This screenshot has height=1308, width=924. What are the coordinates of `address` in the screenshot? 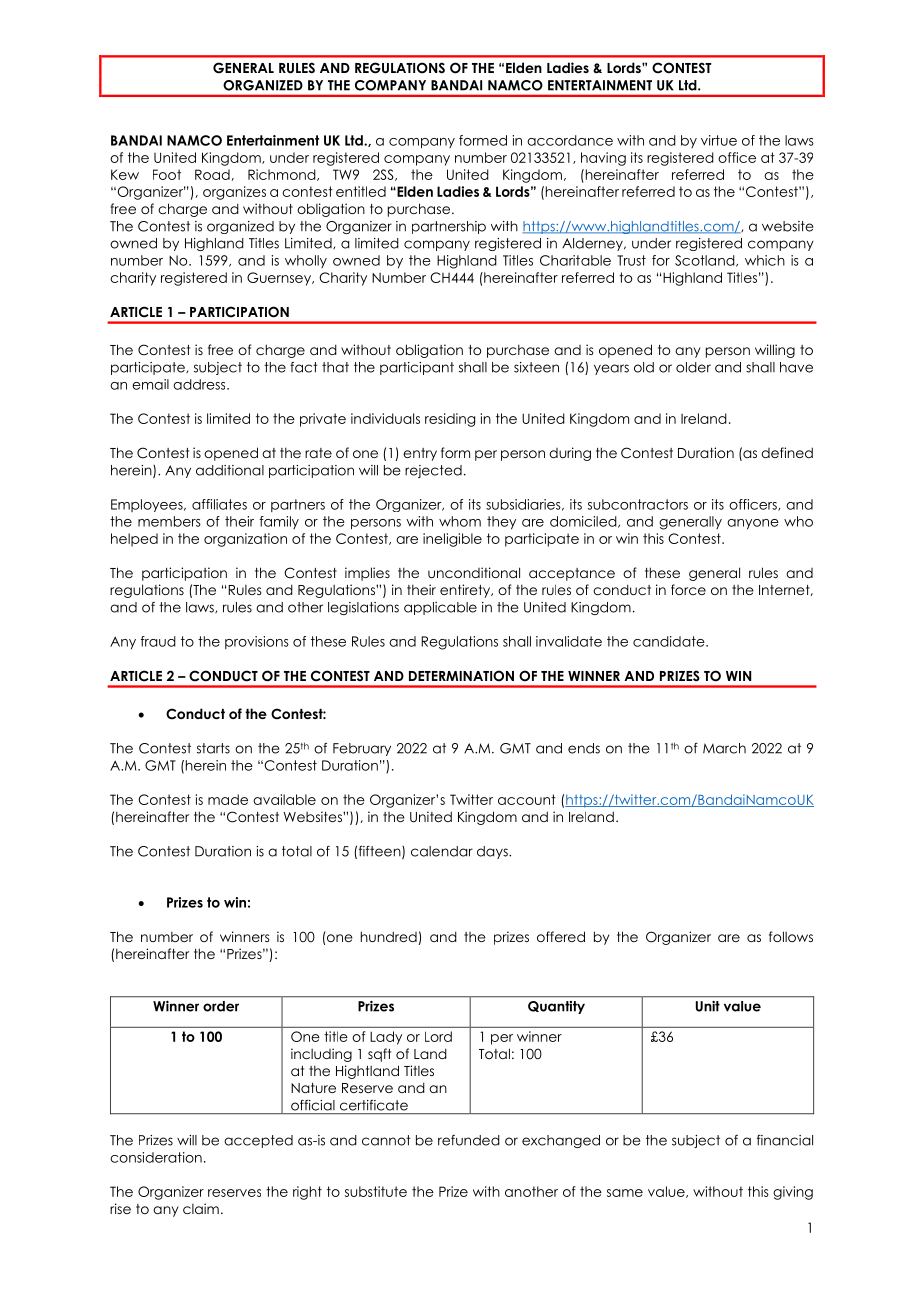 It's located at (200, 384).
